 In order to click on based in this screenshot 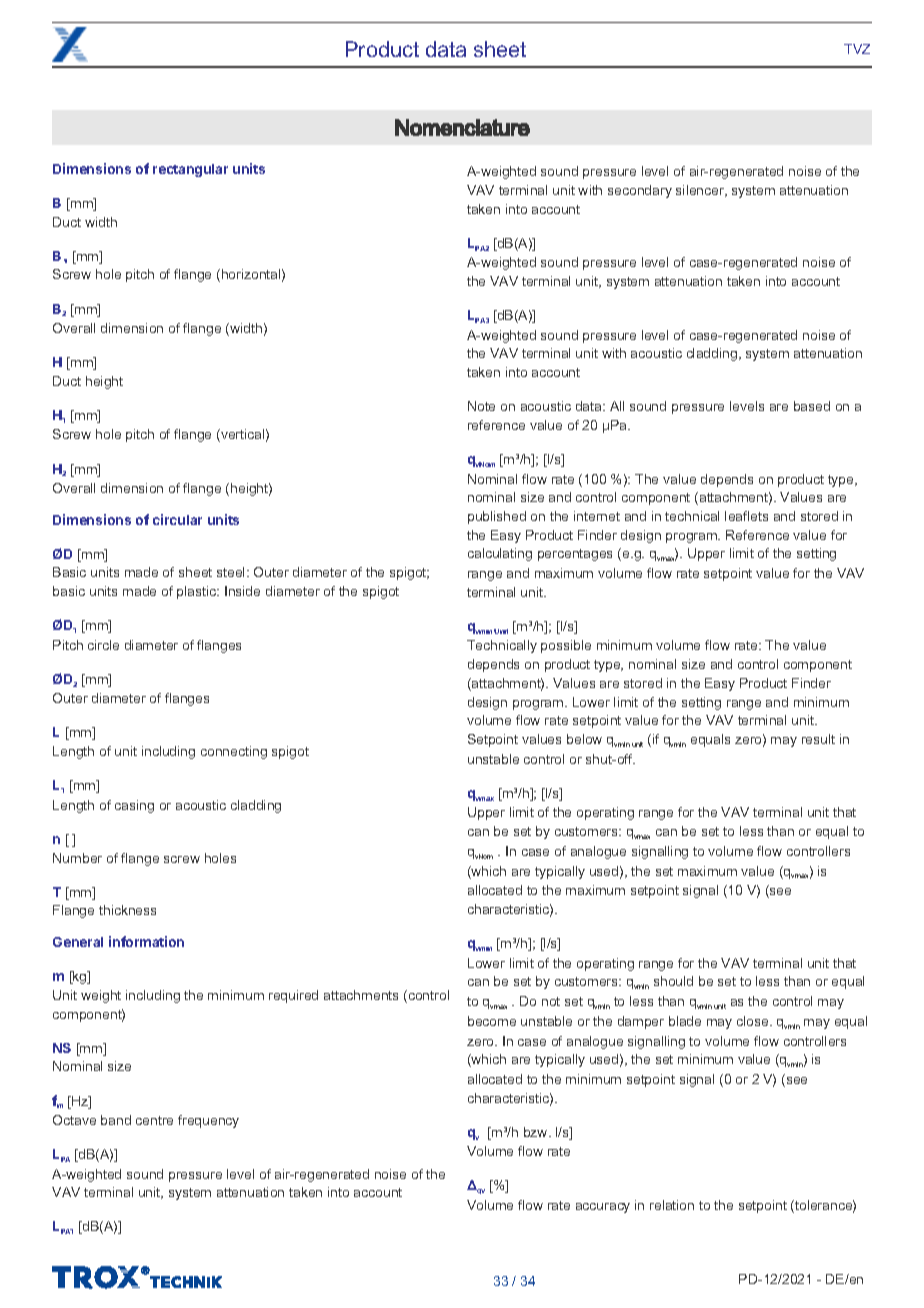, I will do `click(812, 406)`.
